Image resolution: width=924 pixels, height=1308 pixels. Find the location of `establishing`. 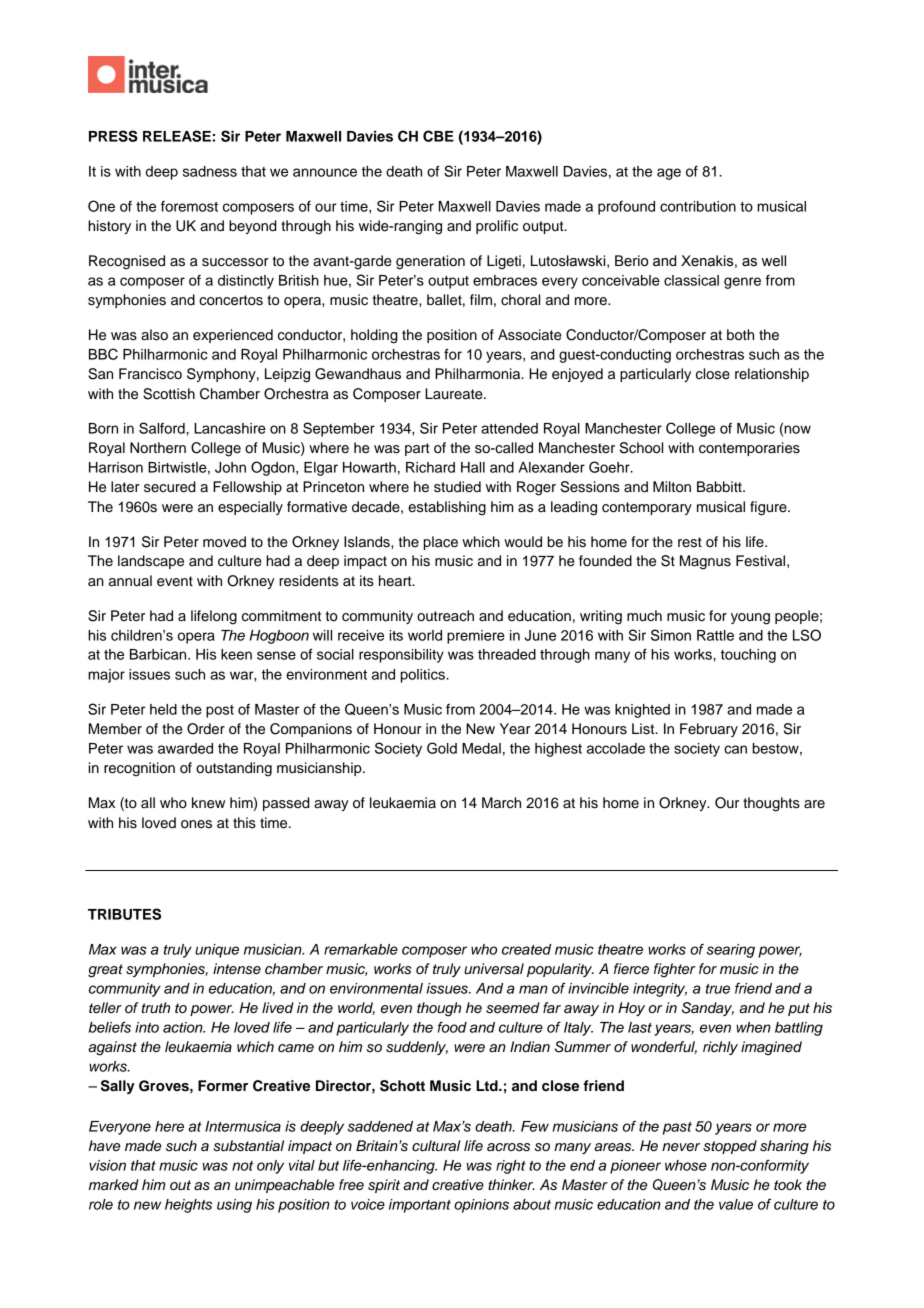

establishing is located at coordinates (447, 508).
